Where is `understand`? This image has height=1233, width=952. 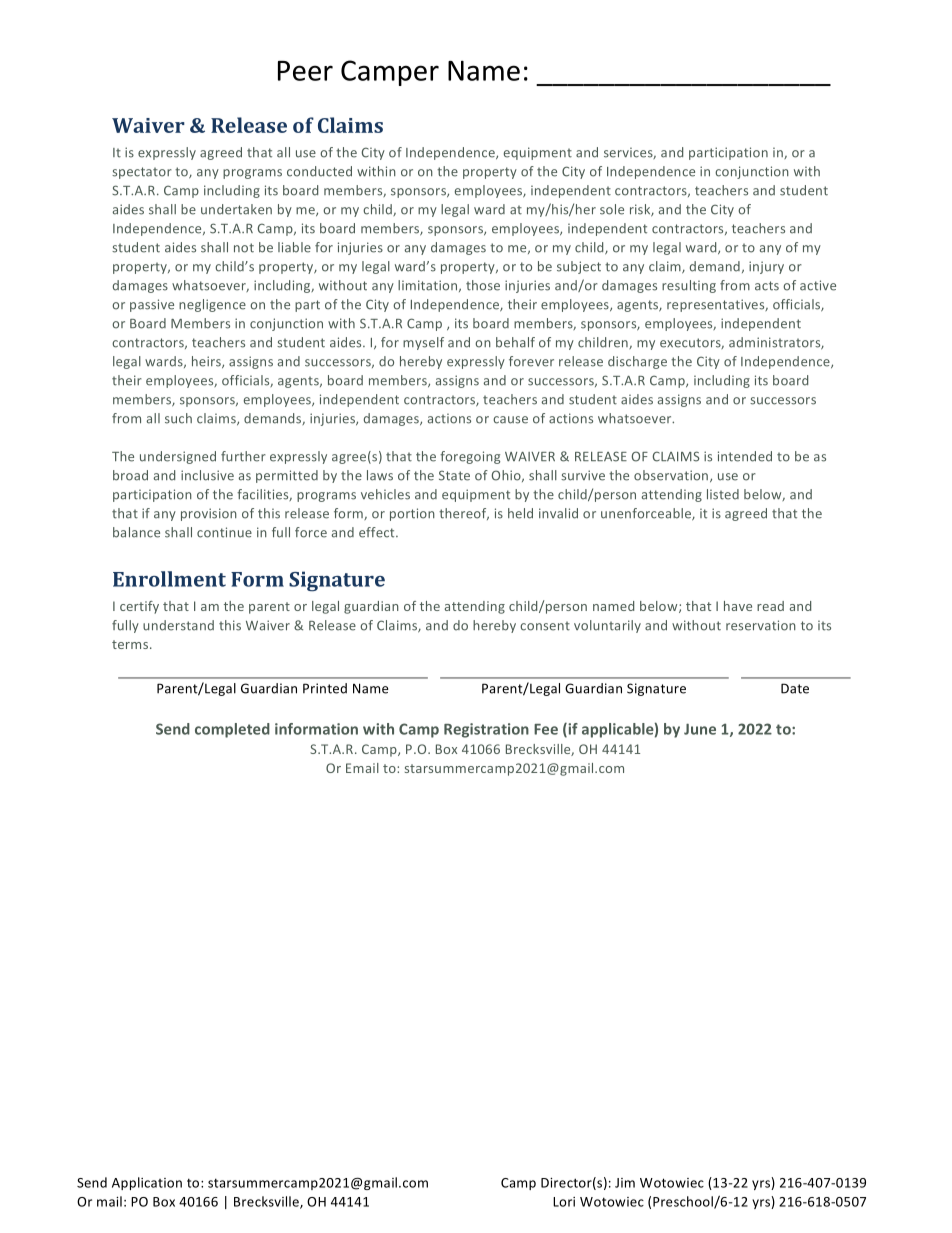
understand is located at coordinates (178, 625).
